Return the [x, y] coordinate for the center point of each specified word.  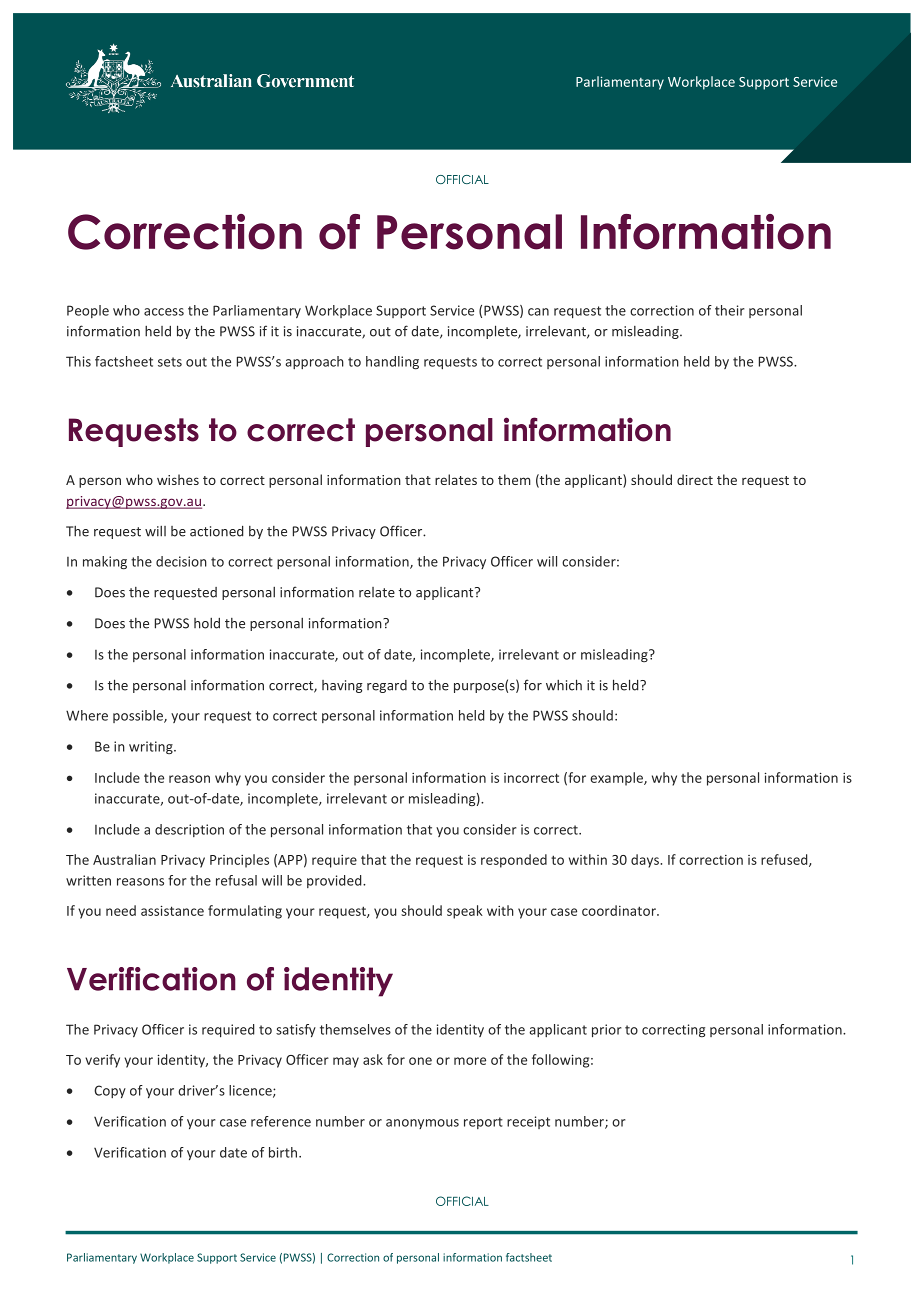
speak [465, 912]
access [164, 312]
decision [181, 561]
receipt [528, 1122]
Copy [110, 1091]
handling [392, 363]
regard [387, 686]
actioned [216, 531]
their [730, 310]
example [617, 779]
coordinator [620, 910]
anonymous [422, 1124]
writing [152, 747]
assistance [172, 910]
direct [695, 479]
